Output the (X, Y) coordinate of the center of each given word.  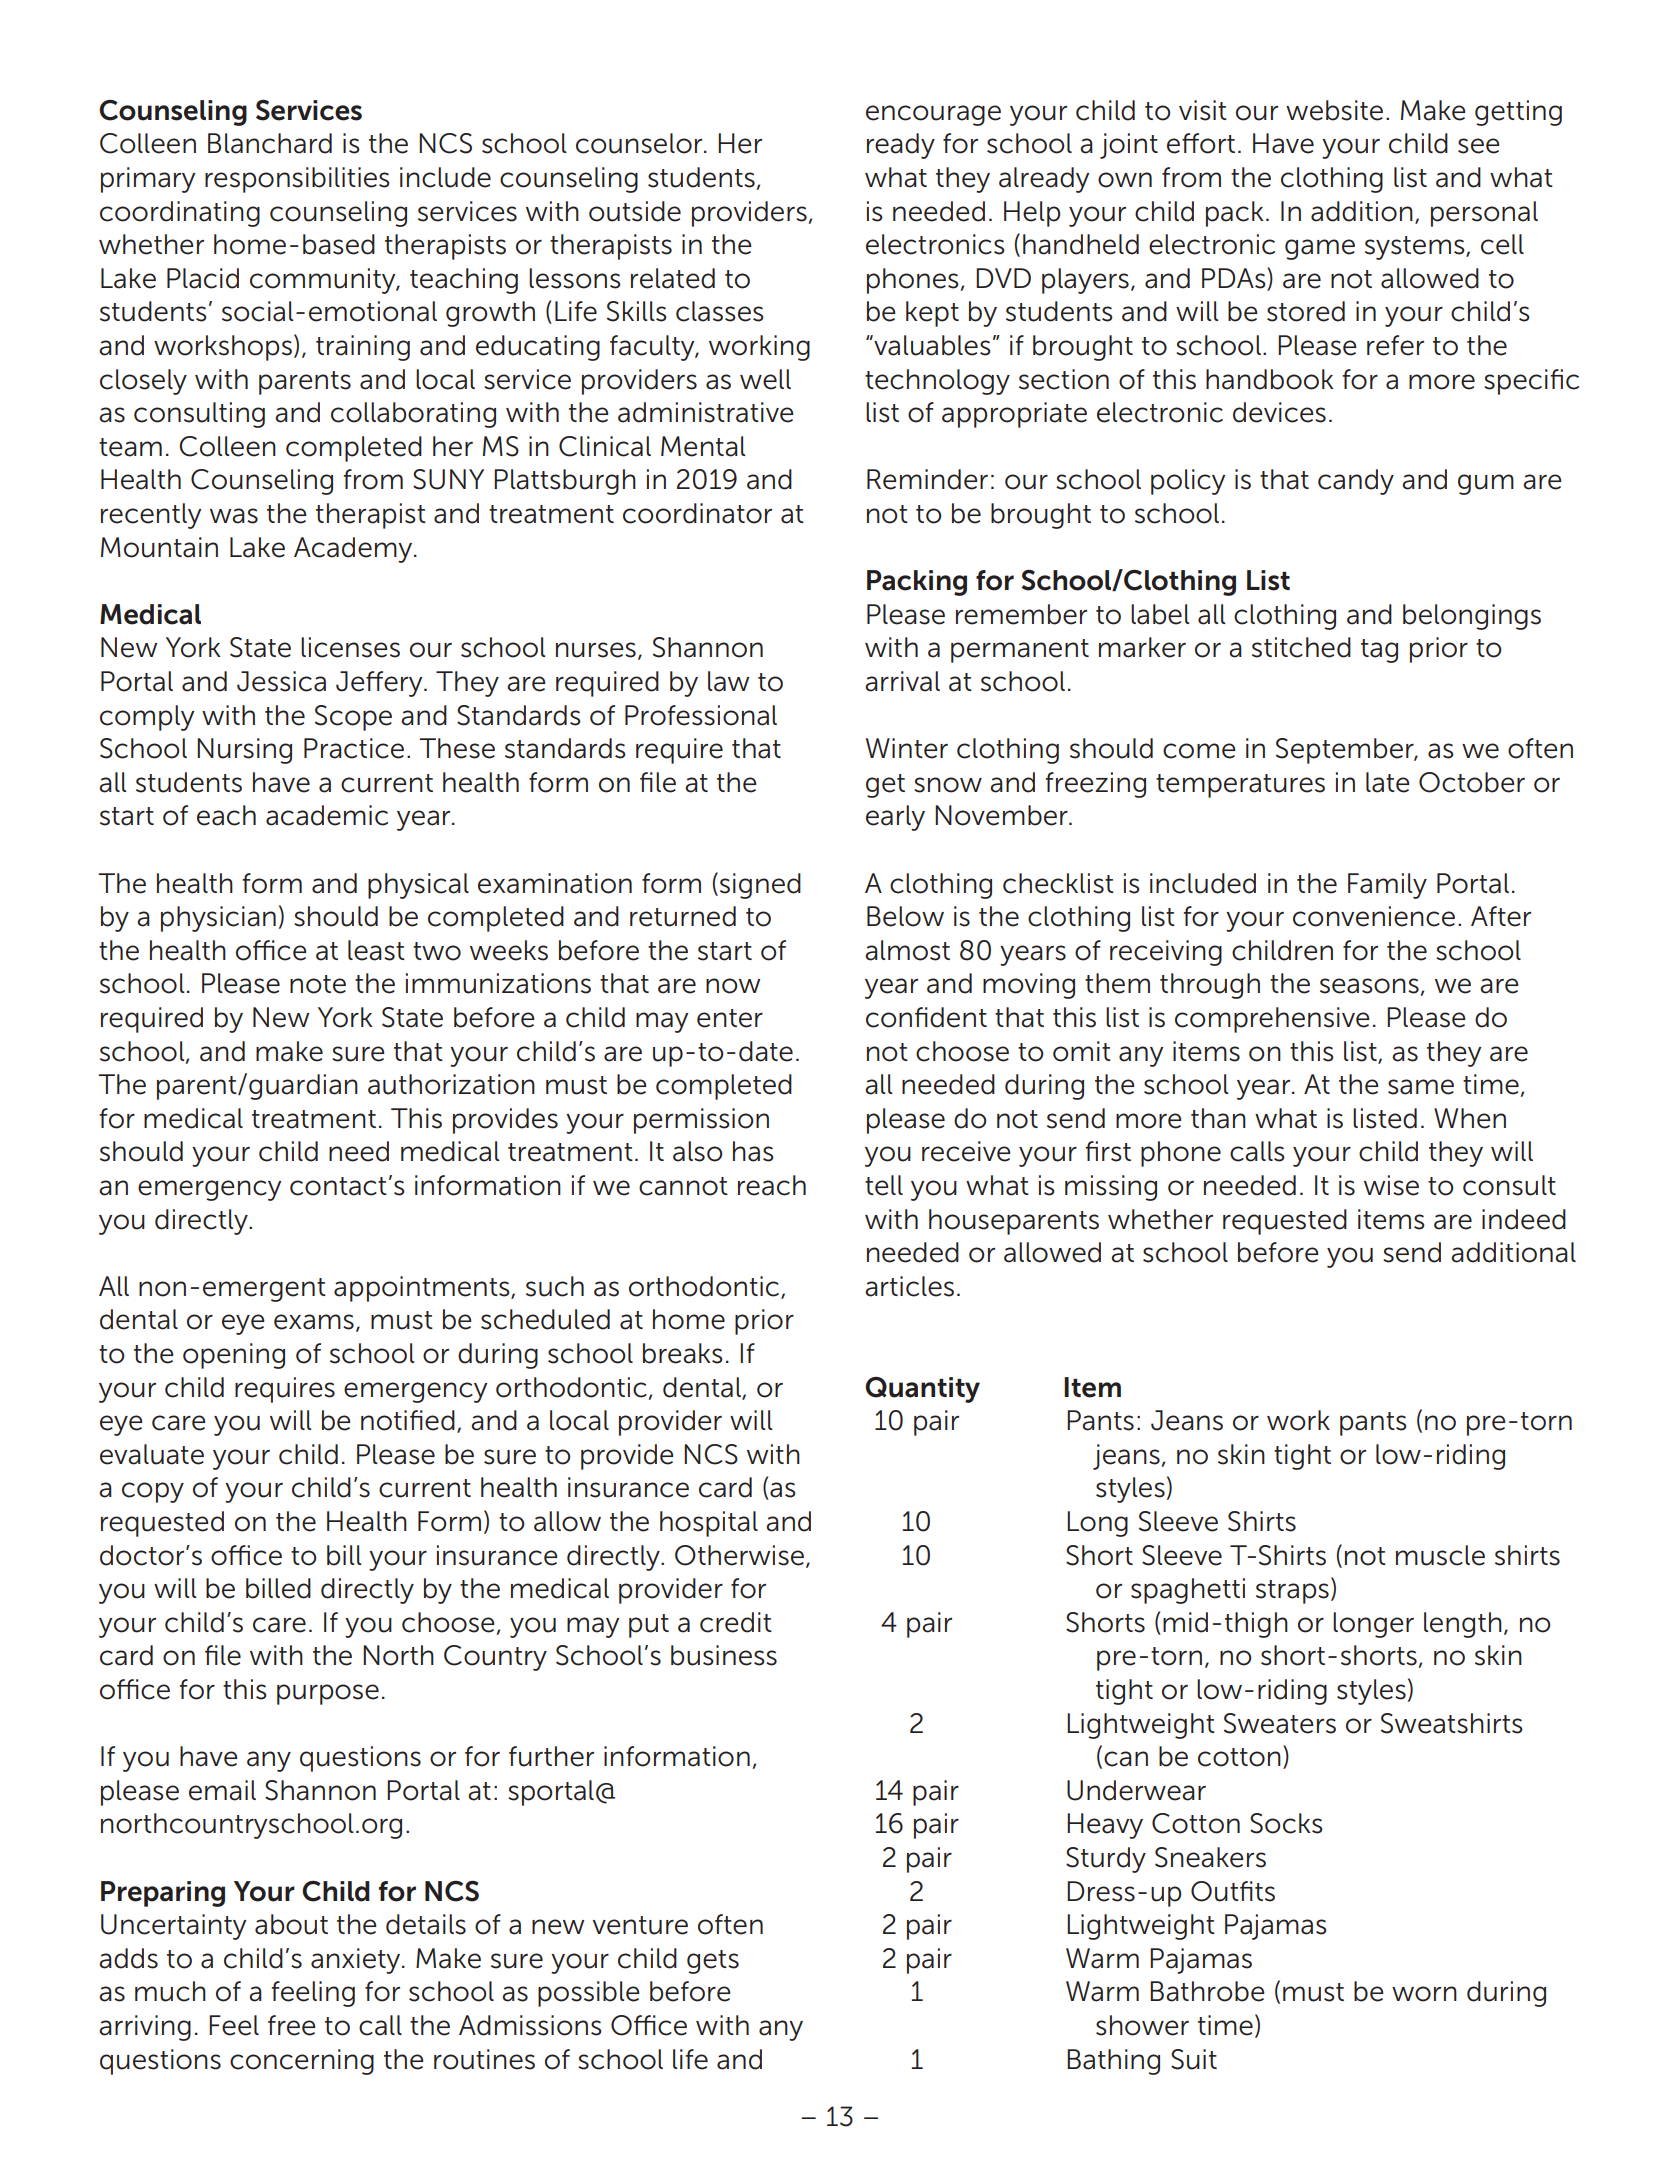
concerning (302, 2062)
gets (713, 1962)
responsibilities (297, 180)
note (318, 984)
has (753, 1151)
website (1334, 110)
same (1421, 1087)
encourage (933, 115)
